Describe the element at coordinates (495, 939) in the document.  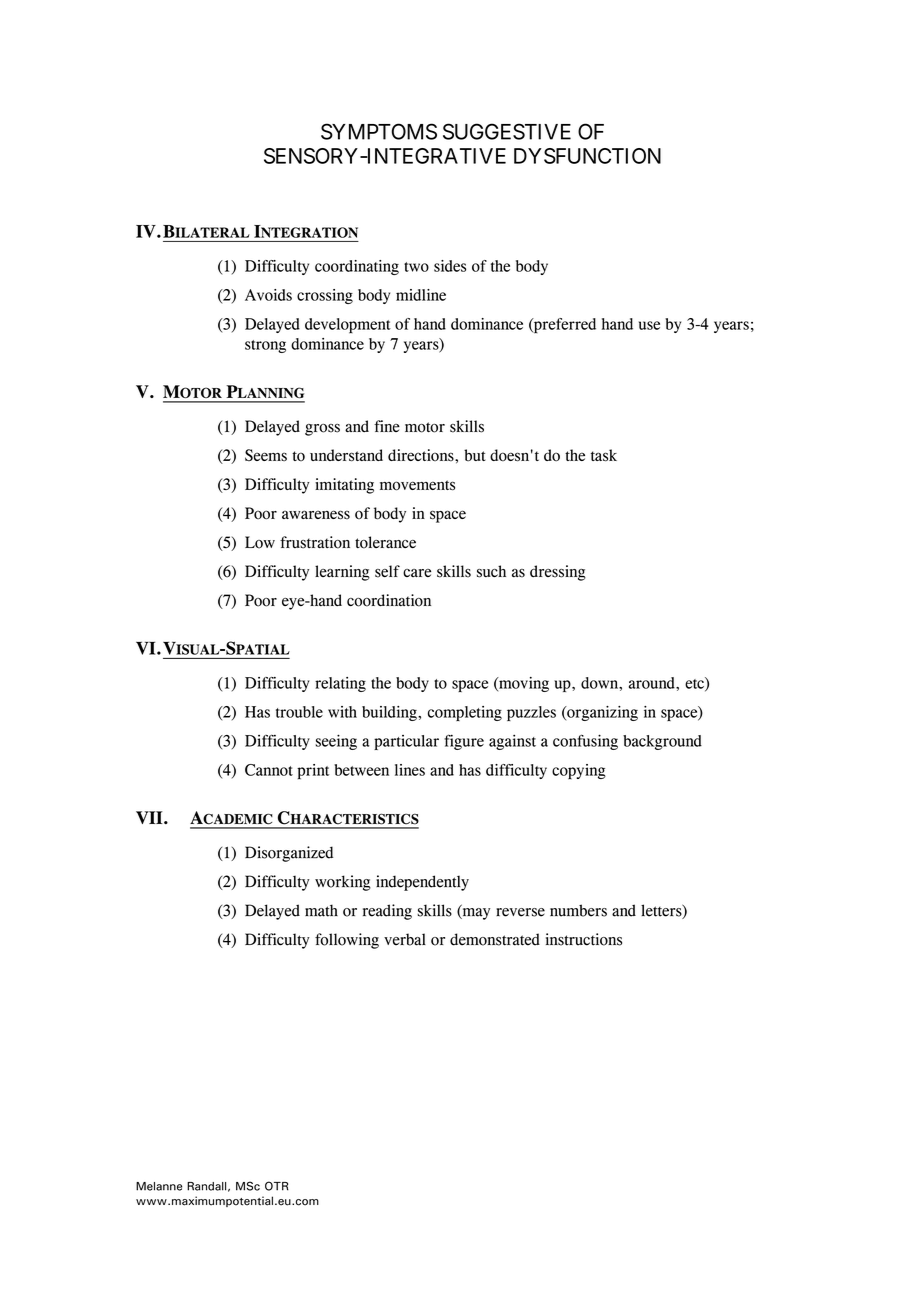
I see `demonstrated` at that location.
